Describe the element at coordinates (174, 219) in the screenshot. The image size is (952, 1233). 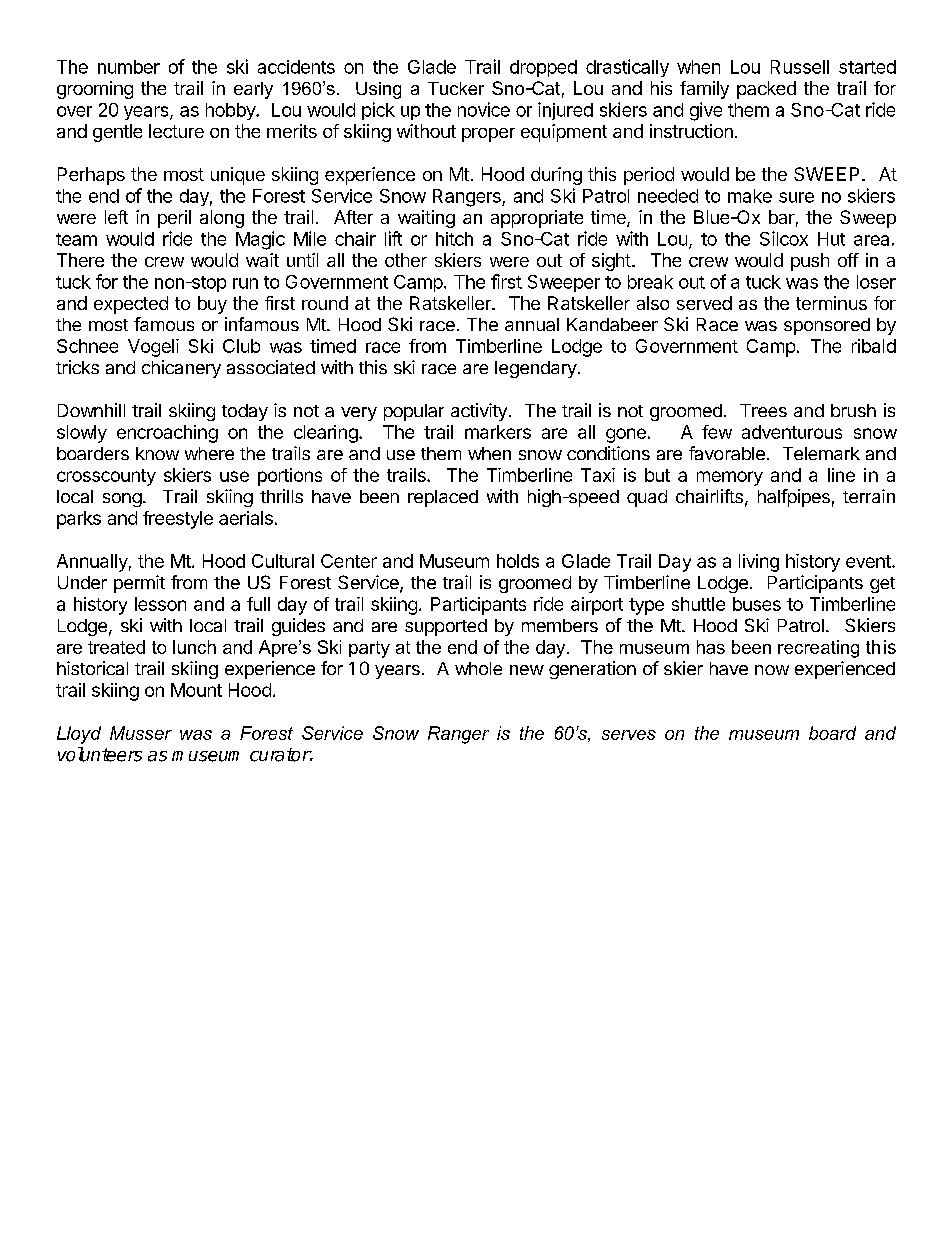
I see `peril` at that location.
